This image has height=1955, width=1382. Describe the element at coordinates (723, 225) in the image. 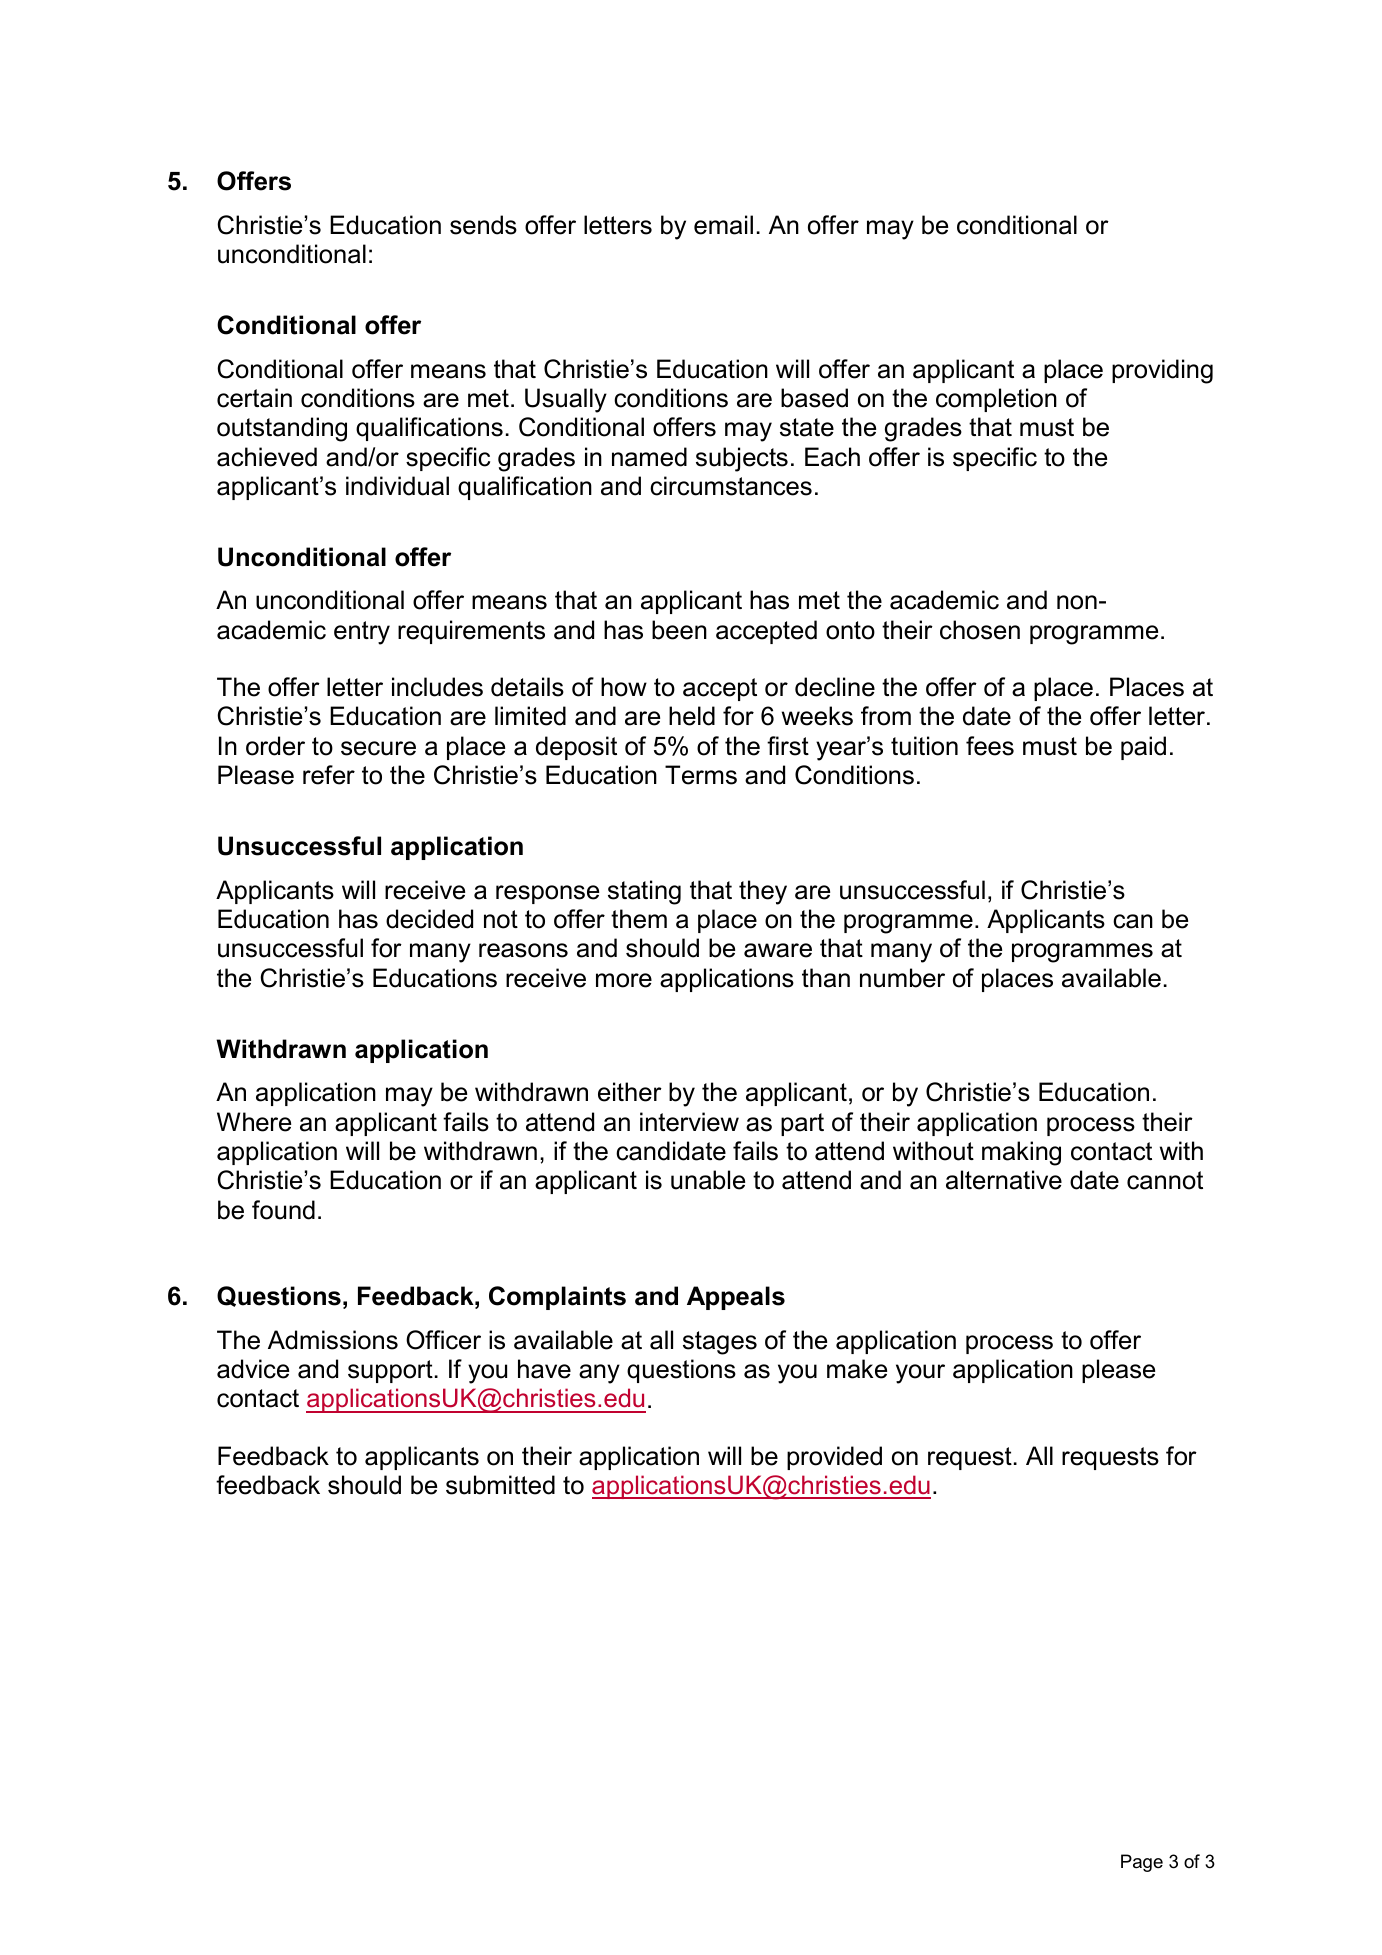

I see `email` at that location.
